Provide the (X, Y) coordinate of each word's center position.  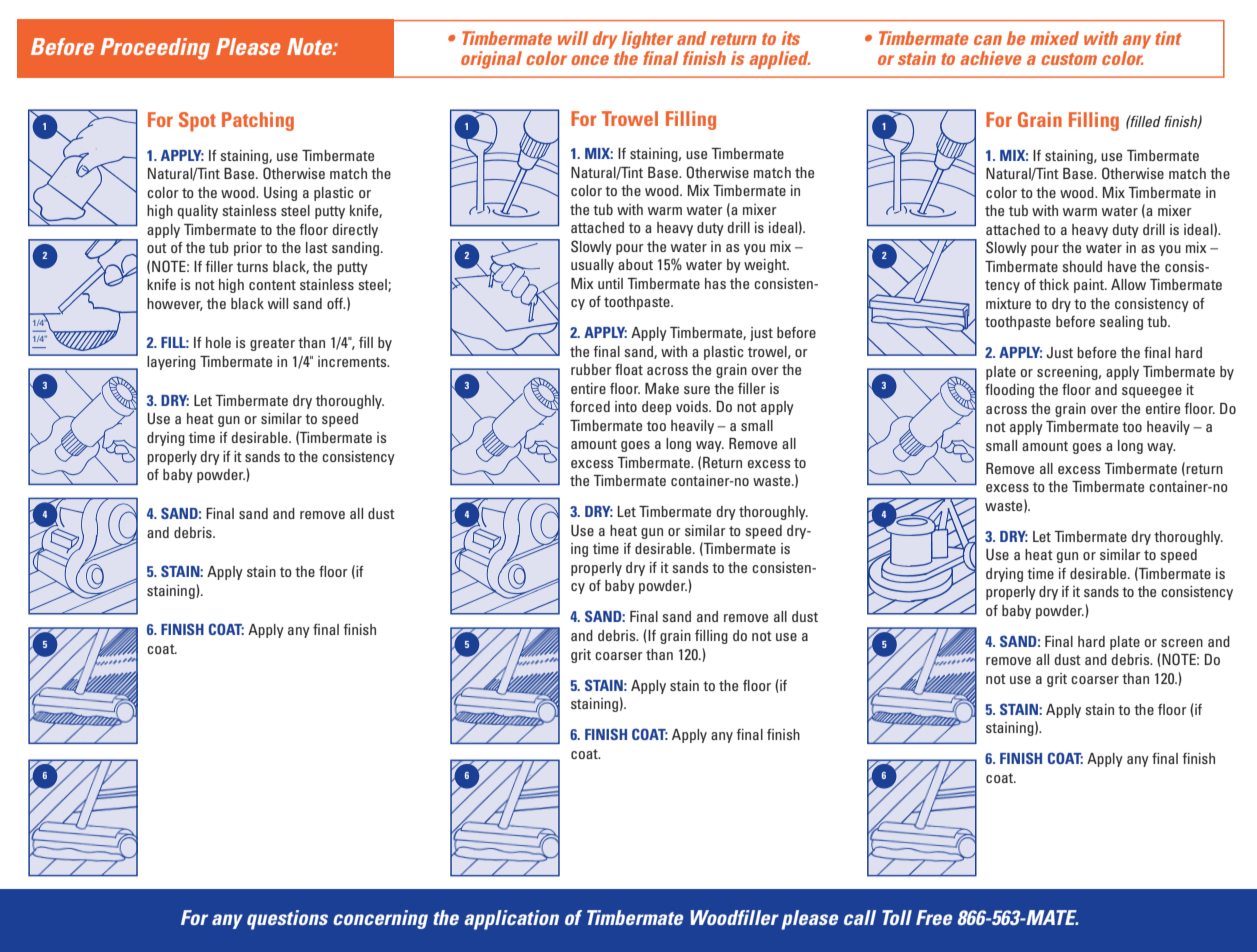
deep (657, 408)
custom (1069, 59)
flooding (1009, 391)
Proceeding (155, 49)
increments (353, 361)
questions (287, 920)
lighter (647, 40)
